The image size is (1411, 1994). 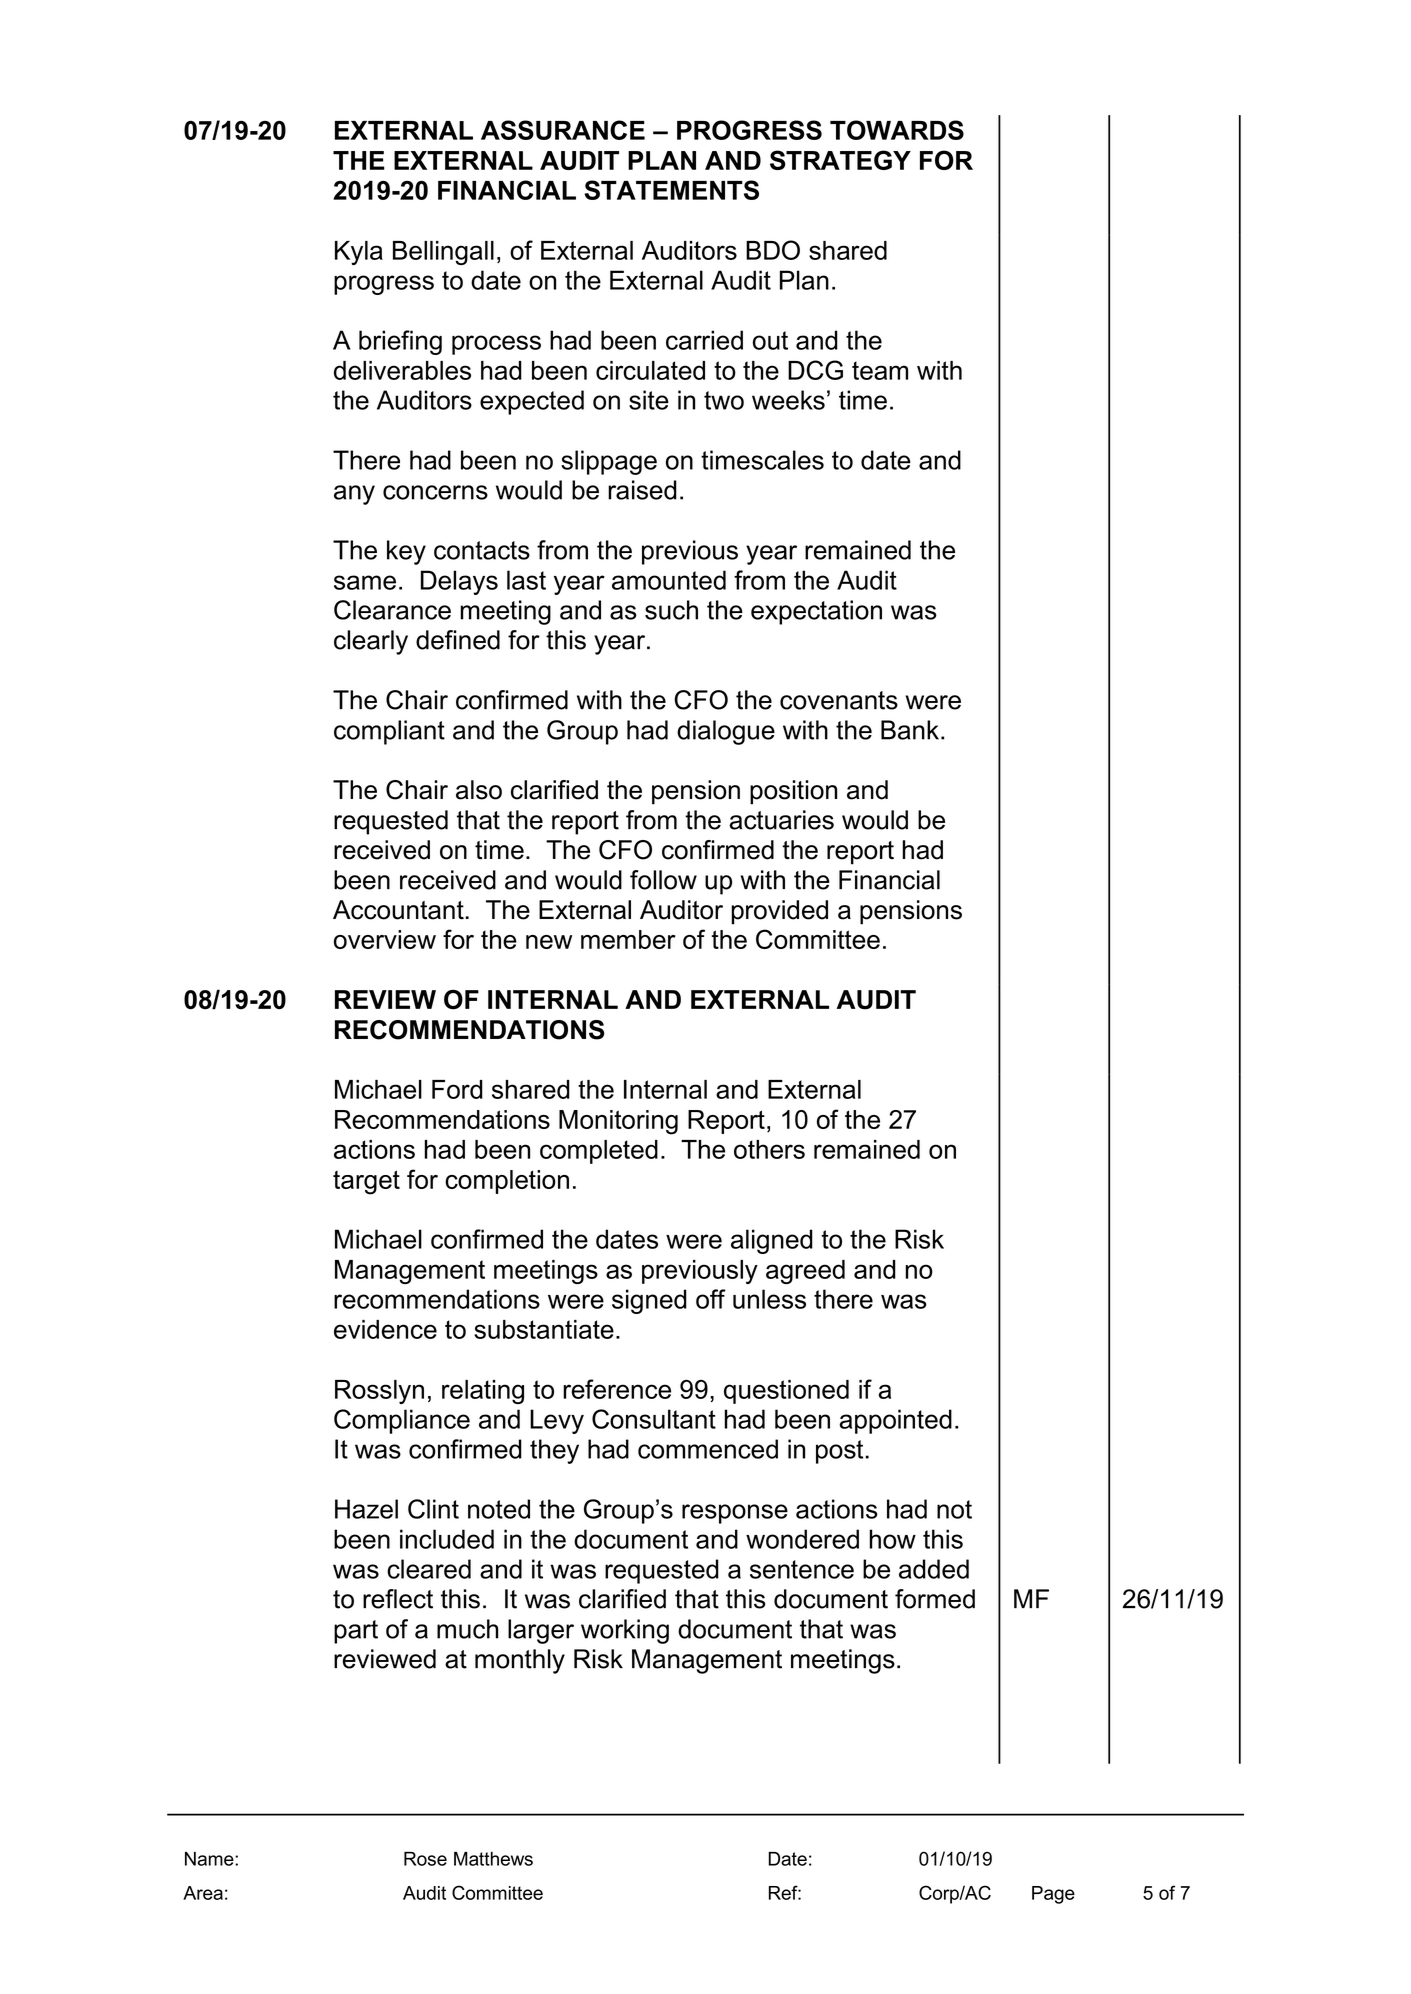 I want to click on ASSURANCE, so click(x=563, y=130).
